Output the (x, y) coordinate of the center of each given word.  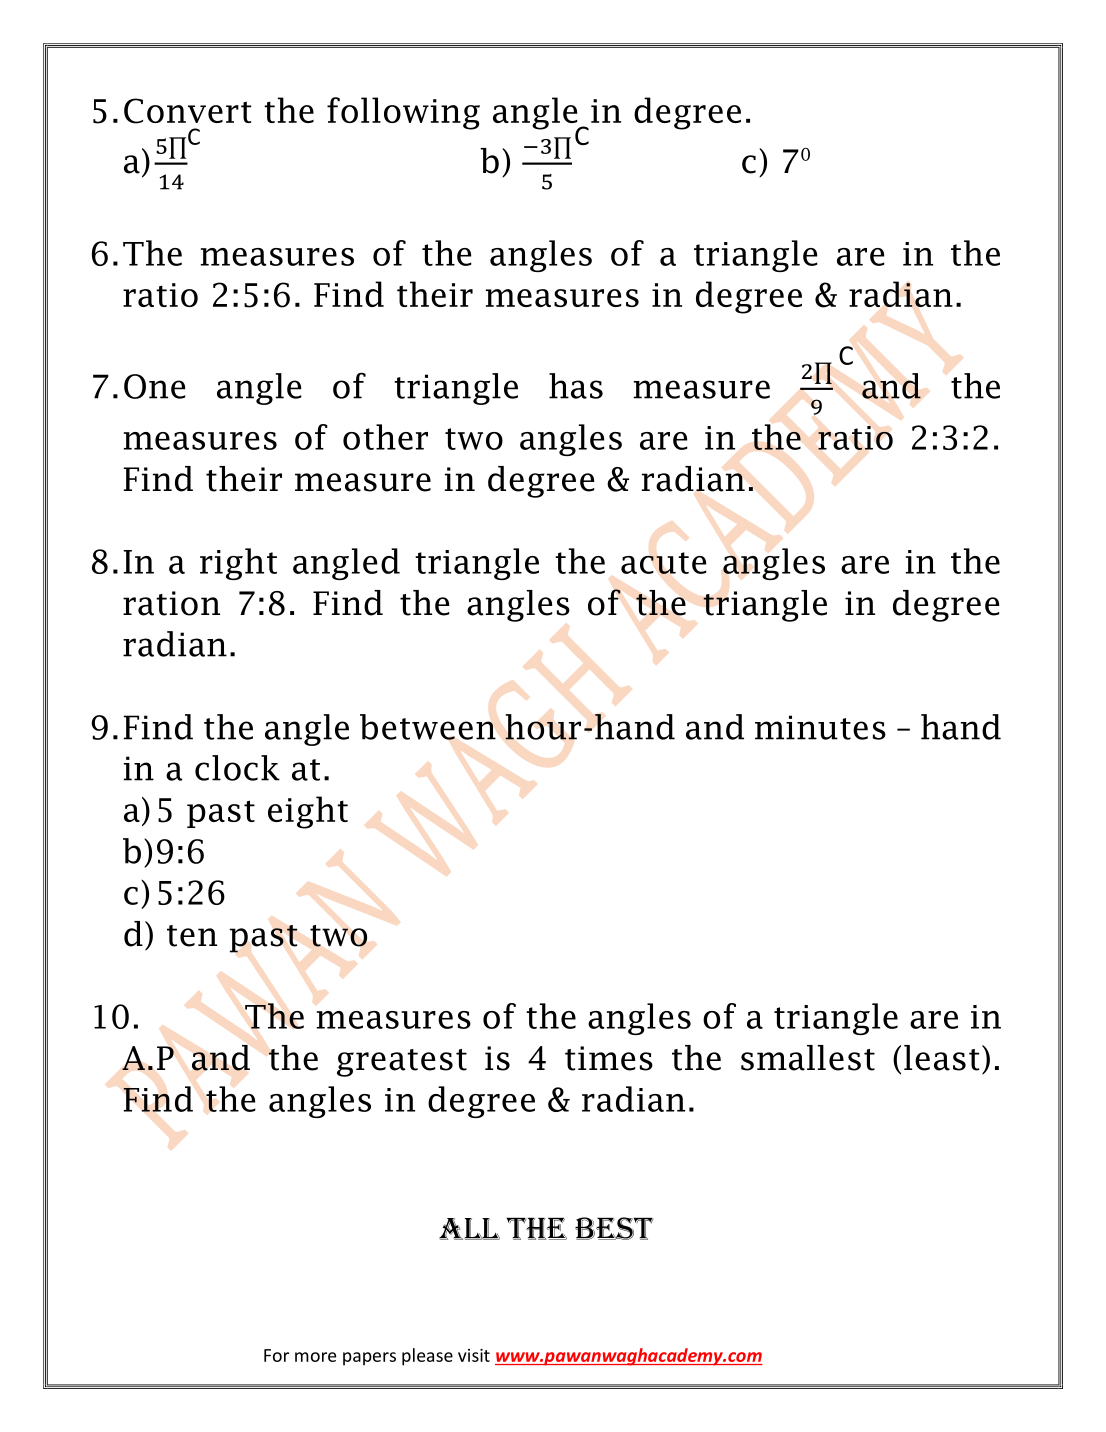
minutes (820, 727)
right (238, 564)
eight (308, 812)
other (385, 437)
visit (474, 1355)
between (428, 727)
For (276, 1355)
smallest (808, 1058)
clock (237, 768)
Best (614, 1228)
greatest (402, 1063)
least (941, 1058)
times (609, 1058)
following (403, 113)
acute (664, 563)
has (576, 386)
